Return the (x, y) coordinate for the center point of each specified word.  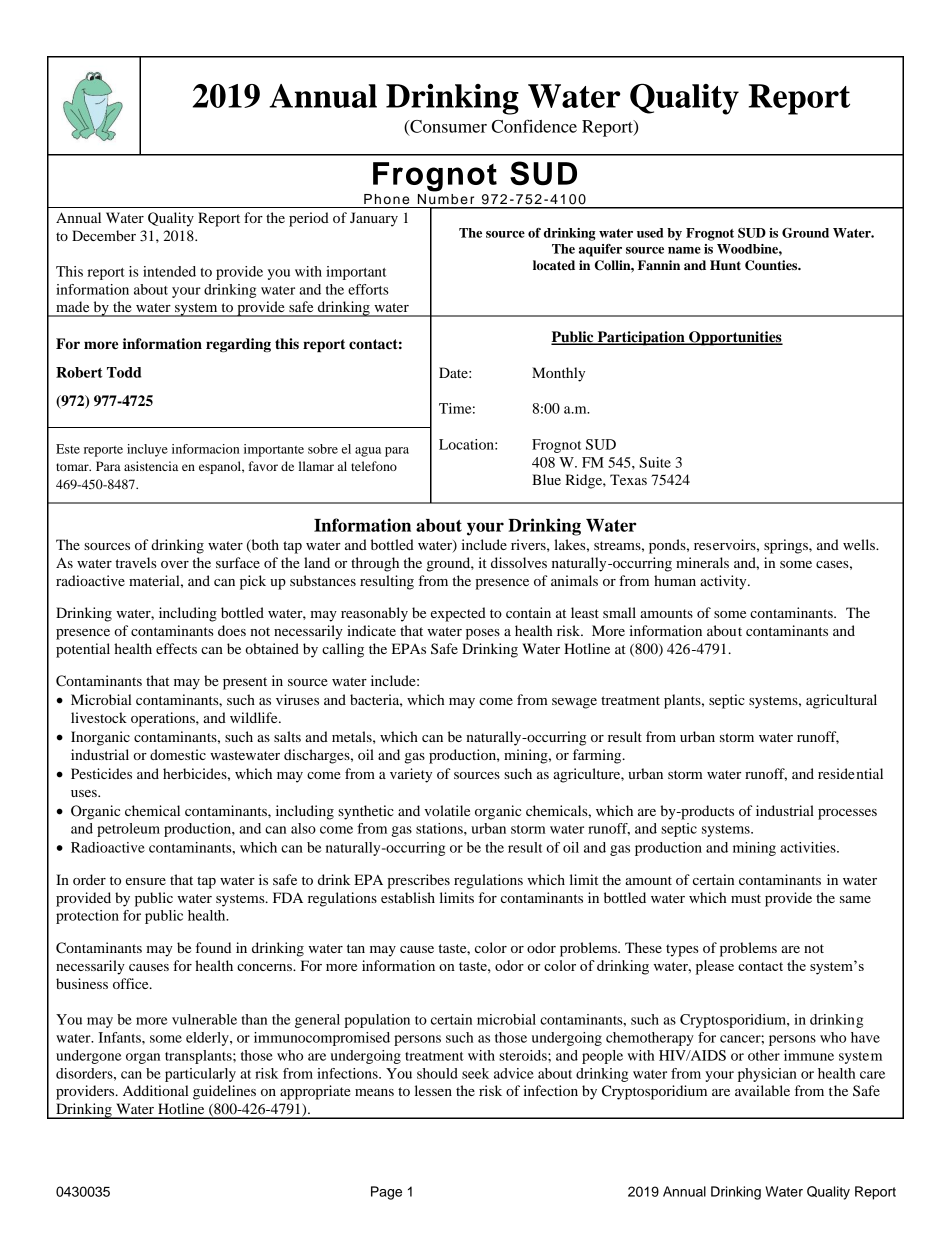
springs (787, 546)
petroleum (128, 830)
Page (386, 1193)
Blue (546, 479)
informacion (206, 449)
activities (809, 847)
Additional (156, 1090)
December (104, 235)
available (762, 1090)
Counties (772, 265)
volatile (447, 810)
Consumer (447, 127)
